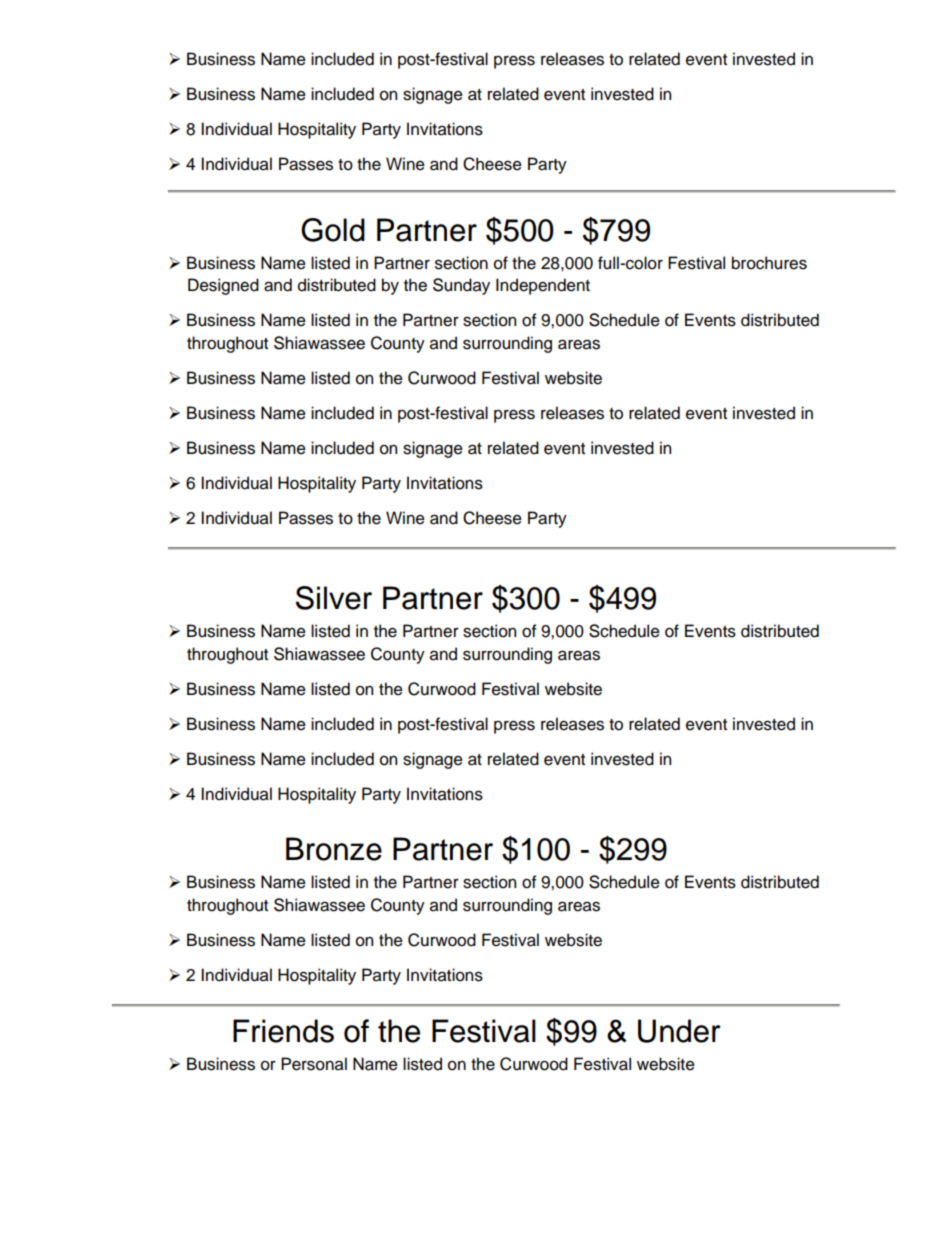 Image resolution: width=952 pixels, height=1233 pixels. I want to click on Personal, so click(314, 1064).
